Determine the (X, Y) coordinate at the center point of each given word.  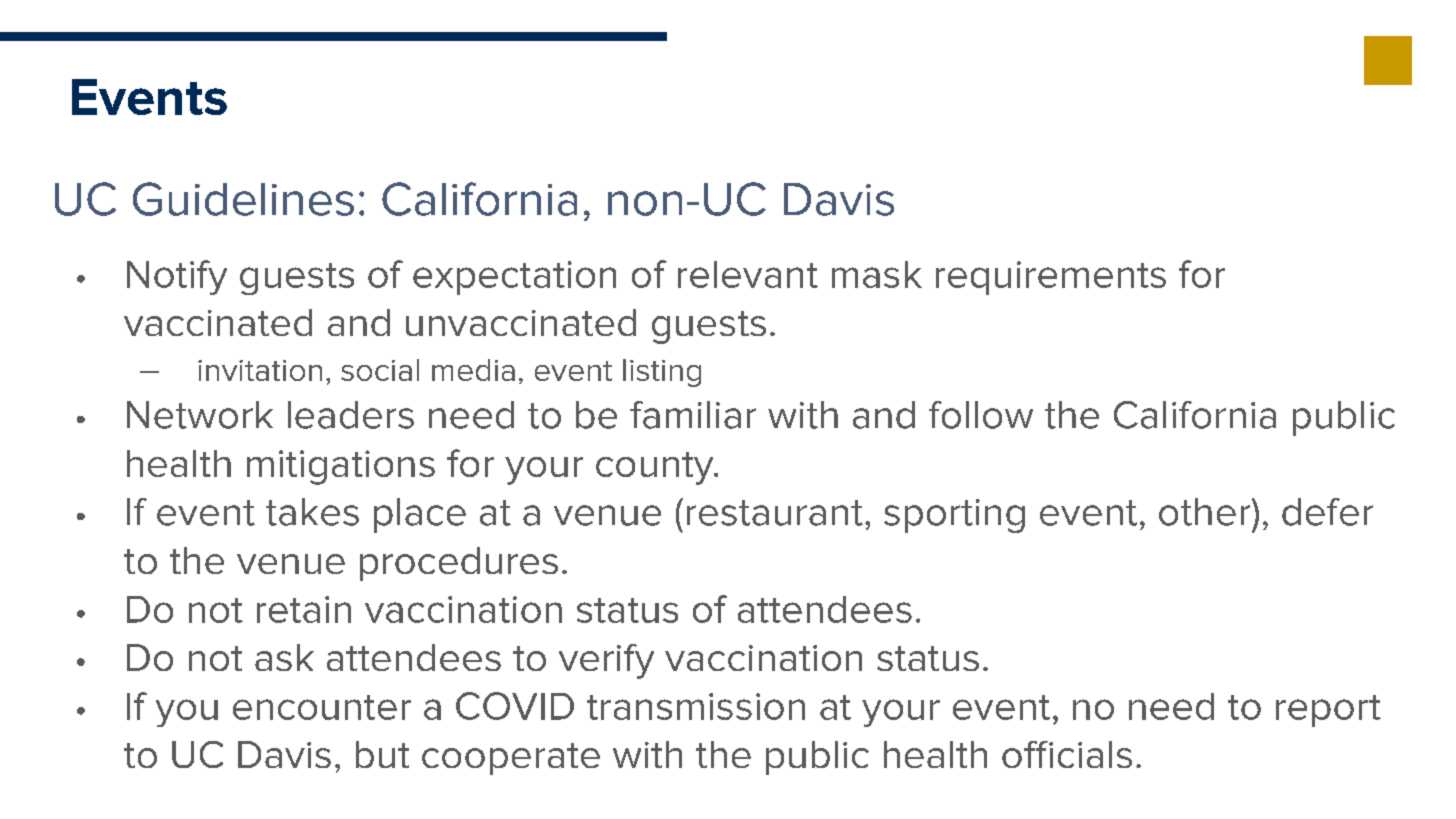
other (1204, 512)
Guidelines (243, 199)
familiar (693, 415)
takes (312, 512)
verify (606, 661)
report (1328, 711)
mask (877, 274)
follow (981, 415)
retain (304, 609)
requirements (1051, 278)
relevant (748, 274)
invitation (260, 370)
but (382, 754)
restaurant (775, 513)
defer (1327, 512)
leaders (351, 415)
